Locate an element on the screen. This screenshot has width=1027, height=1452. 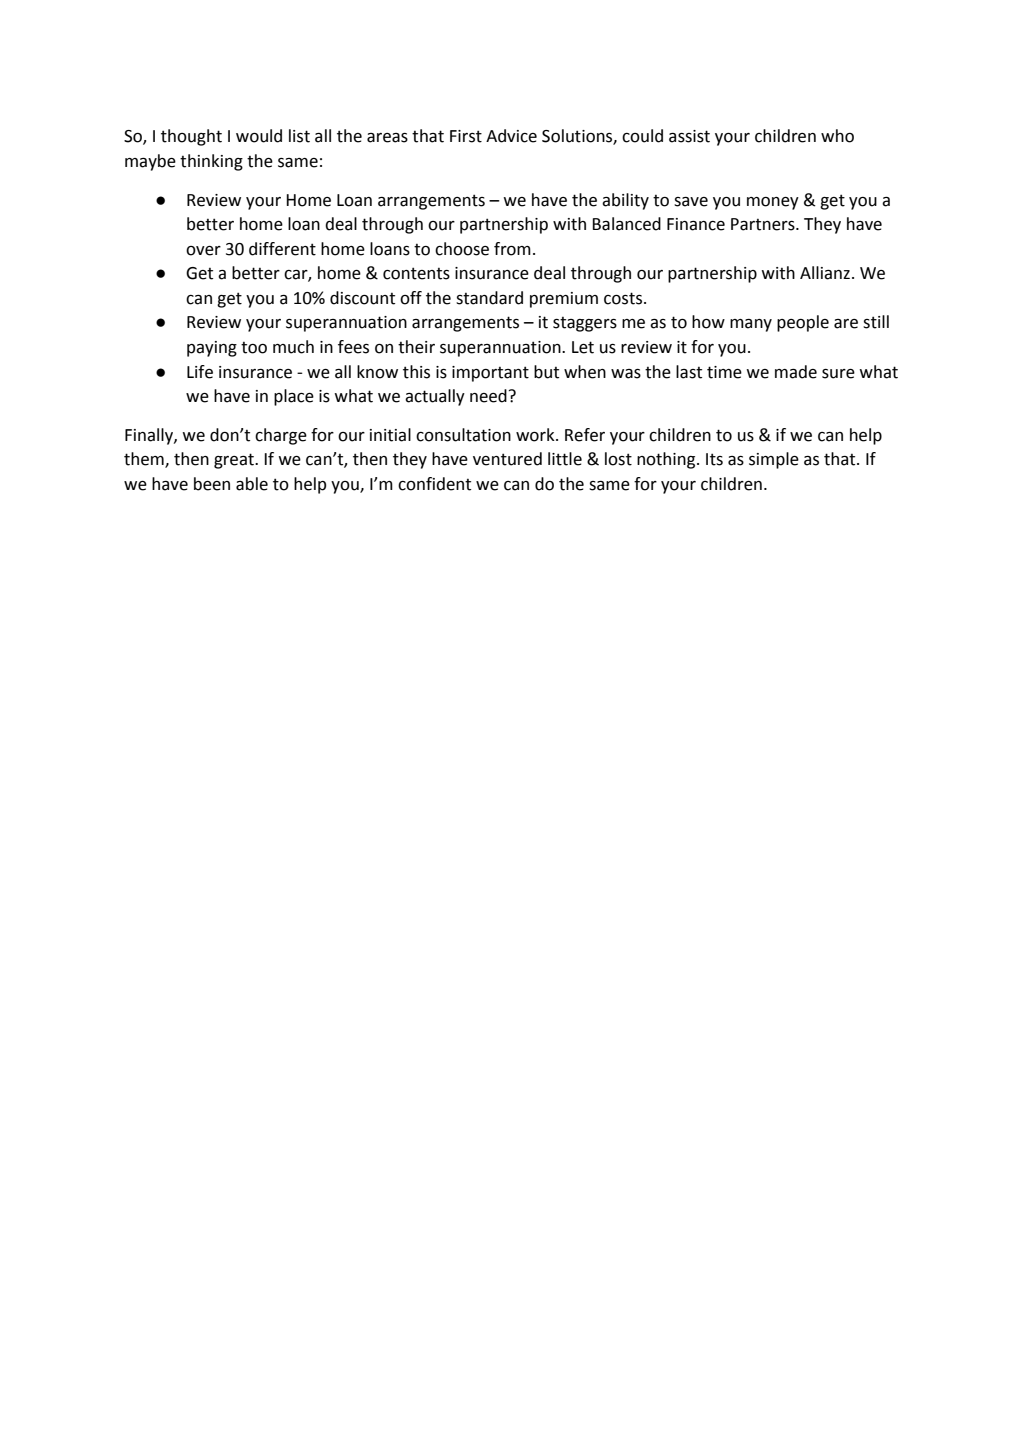
ventured is located at coordinates (507, 459).
